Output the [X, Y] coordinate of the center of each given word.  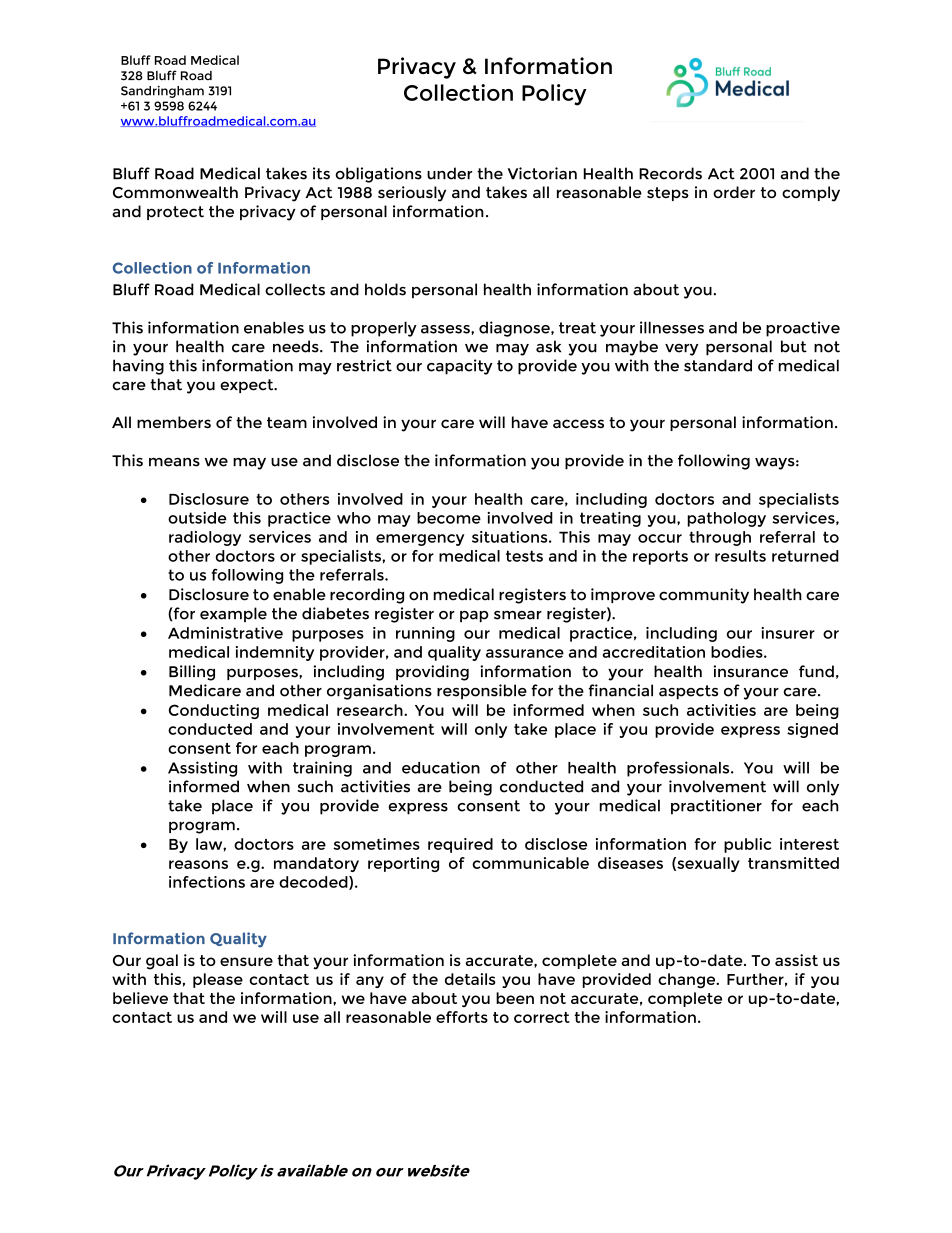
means [174, 462]
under [449, 173]
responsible [482, 691]
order [734, 192]
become [449, 518]
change [688, 980]
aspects [688, 692]
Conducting [214, 711]
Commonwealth [175, 192]
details [470, 979]
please [218, 980]
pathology [727, 519]
